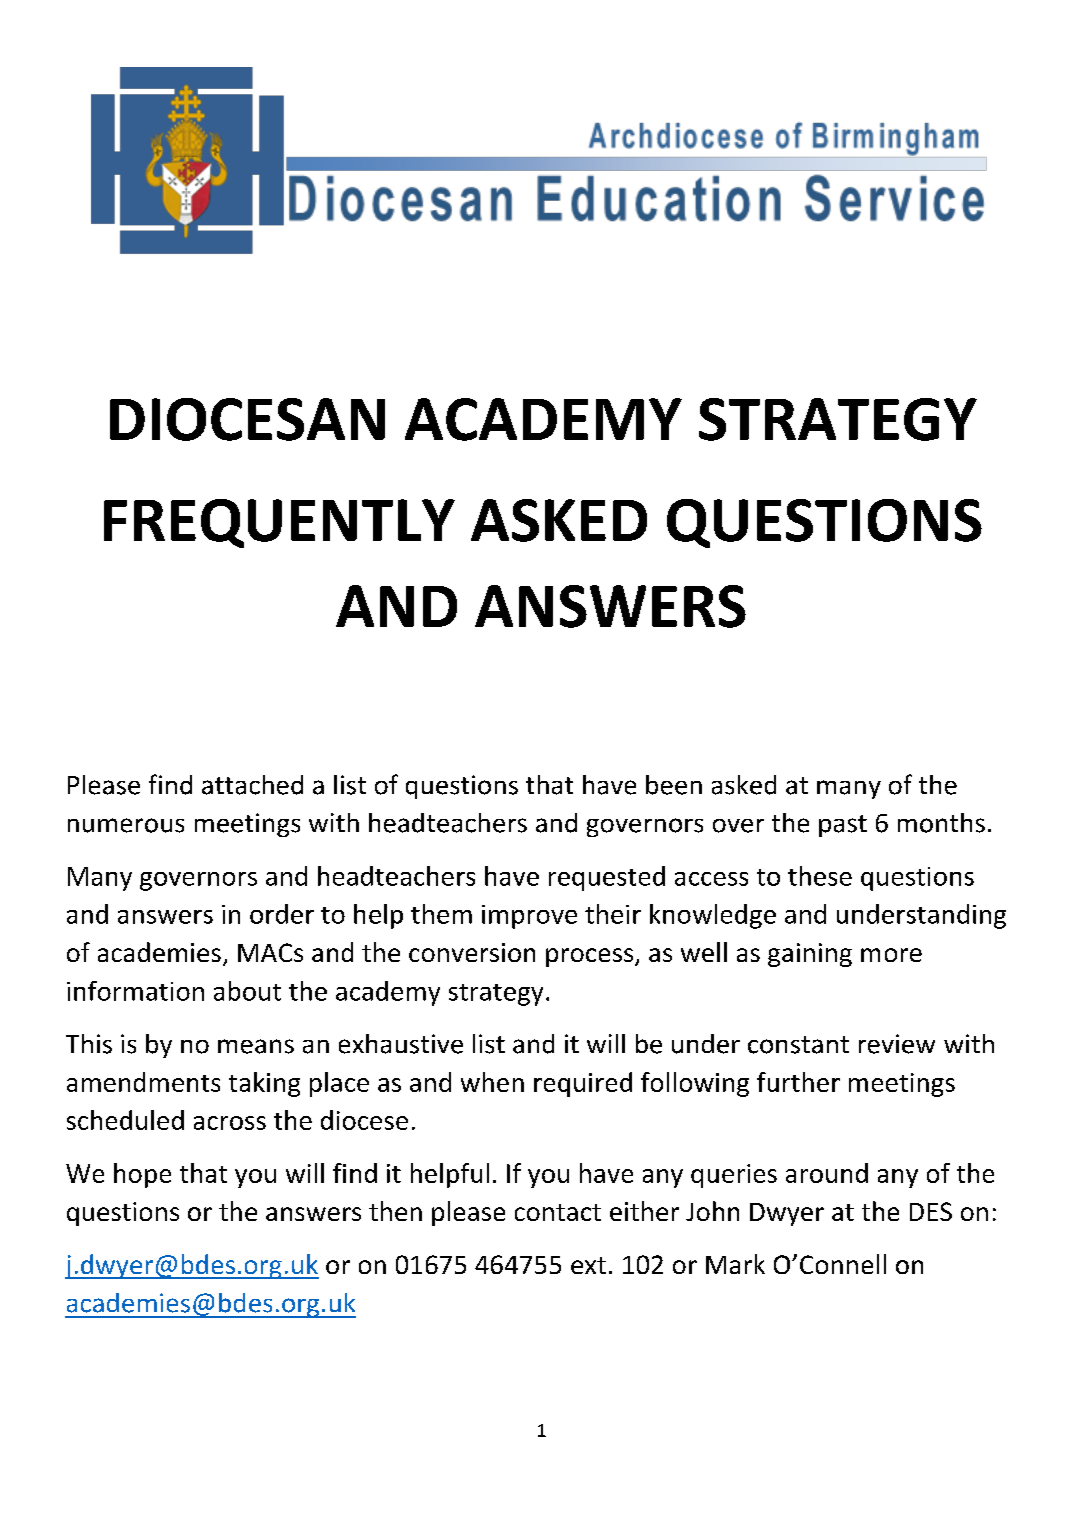 The height and width of the page is (1531, 1083). I want to click on attached, so click(252, 785).
